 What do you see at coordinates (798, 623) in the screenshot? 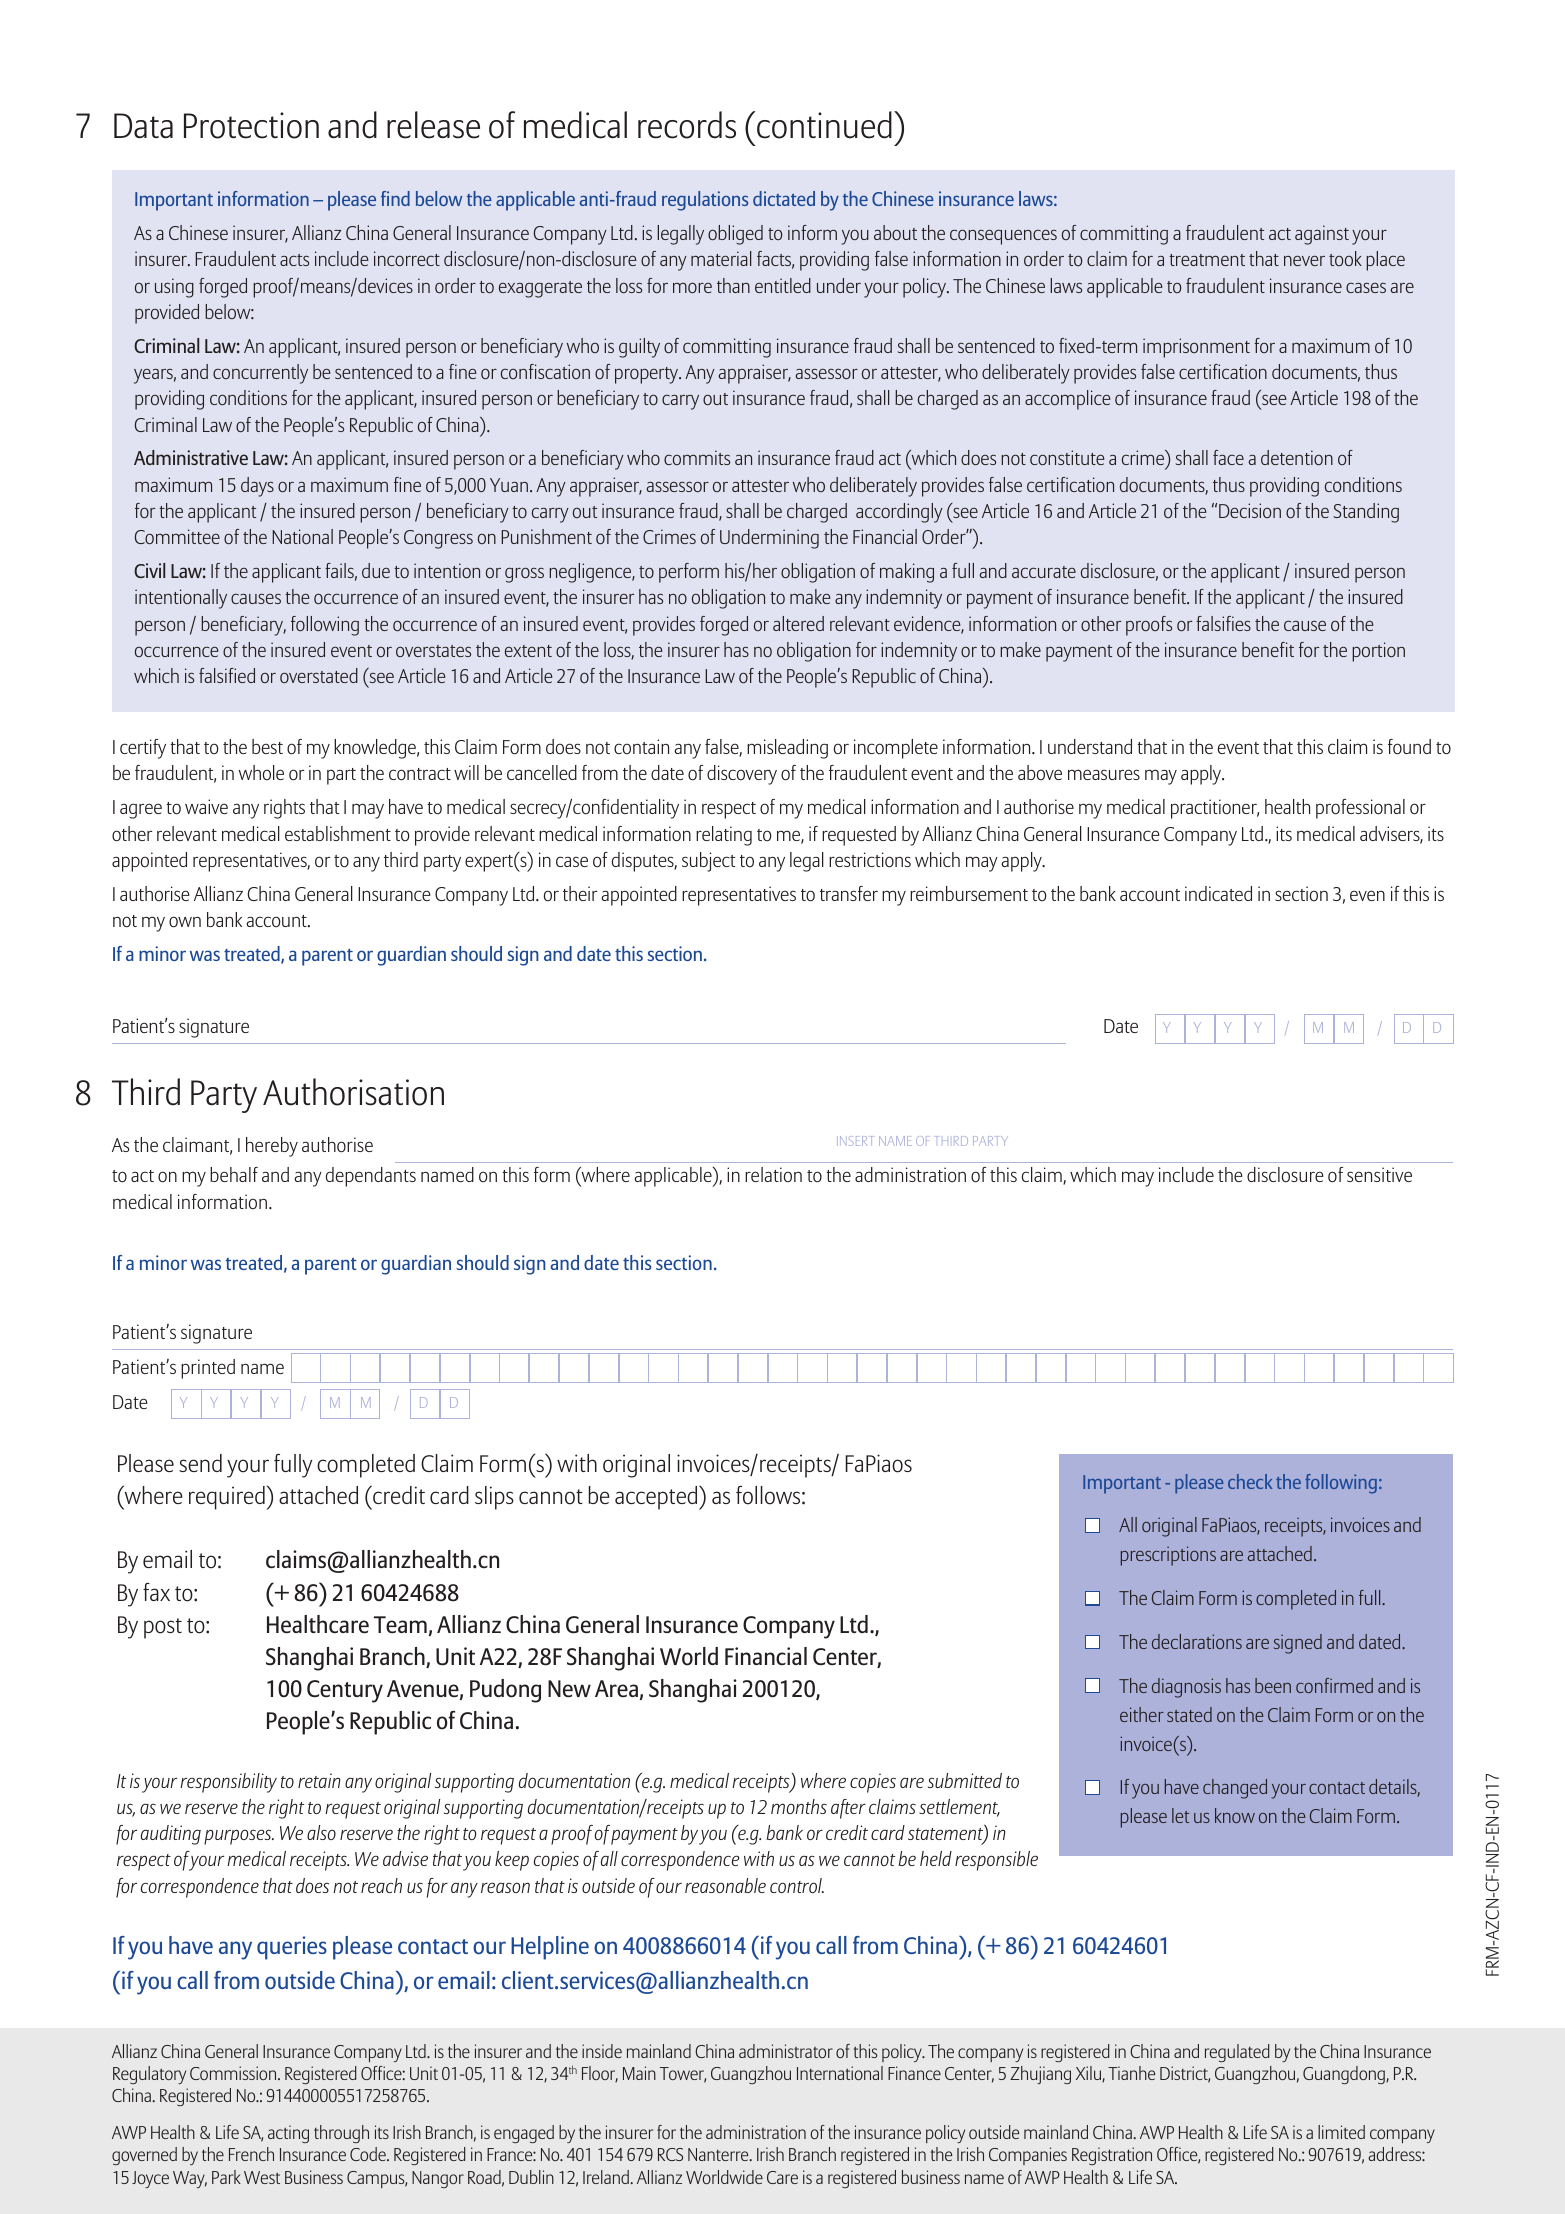
I see `altered` at bounding box center [798, 623].
